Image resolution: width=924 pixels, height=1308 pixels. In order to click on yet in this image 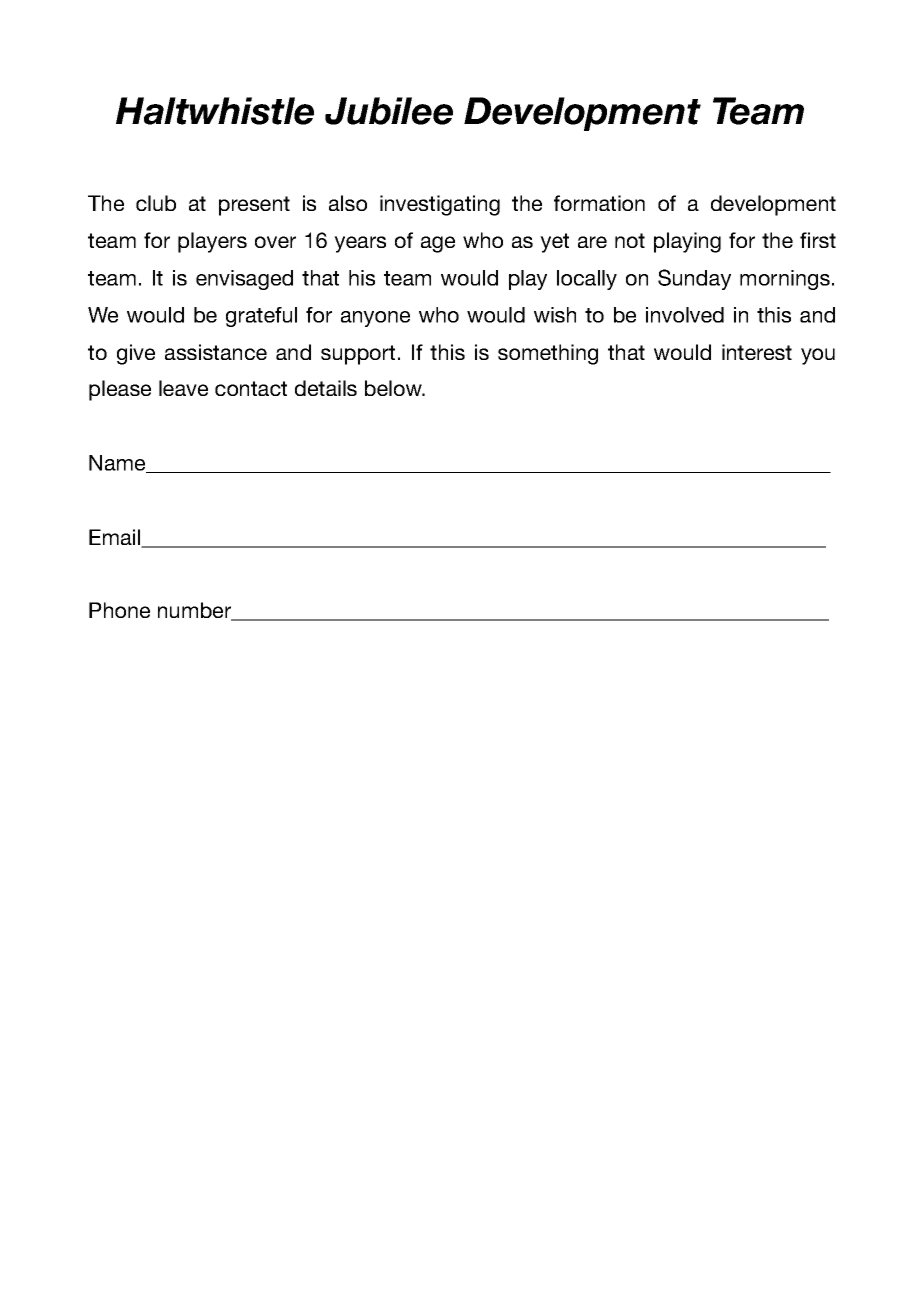, I will do `click(554, 243)`.
